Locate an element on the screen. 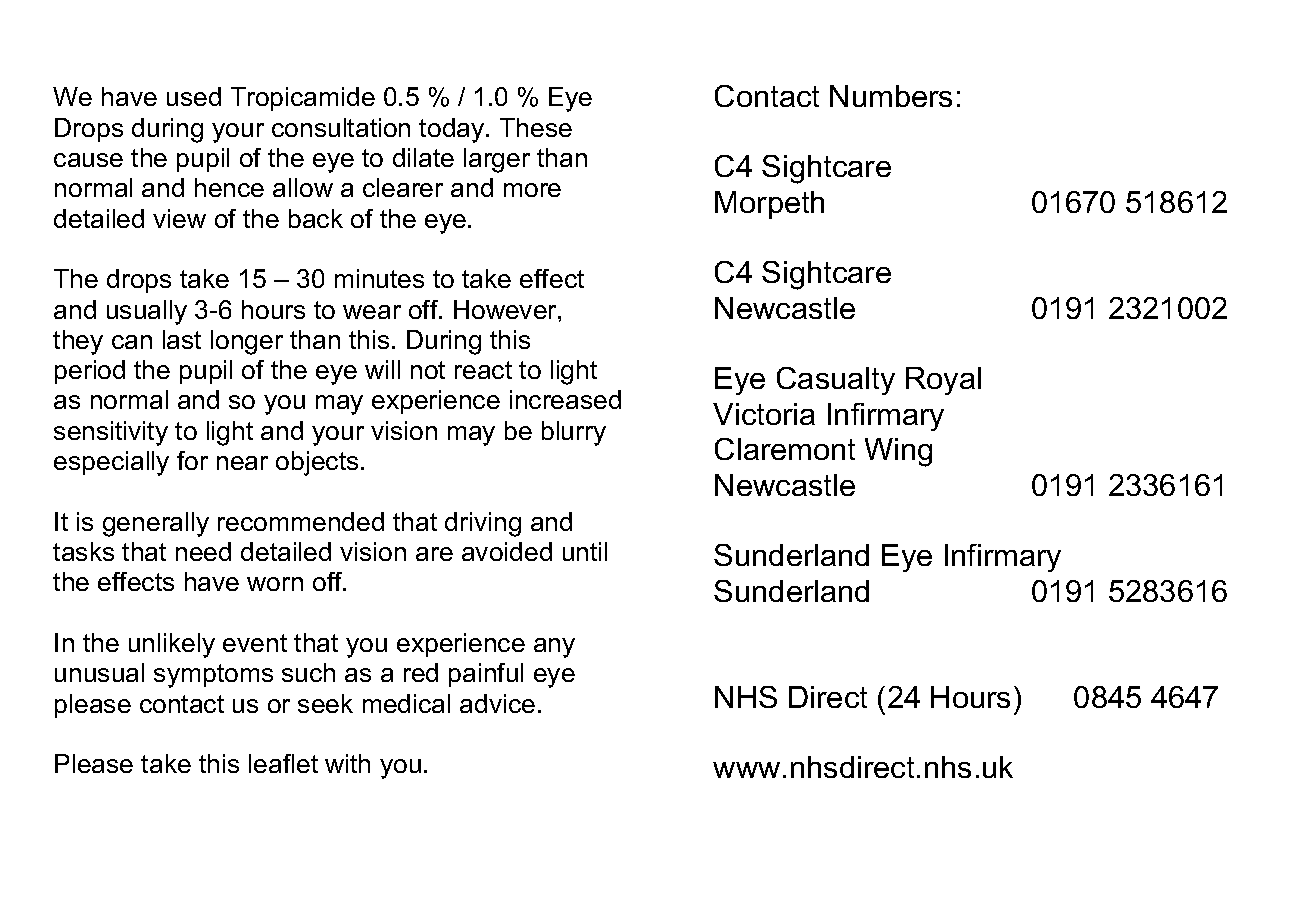 This screenshot has width=1311, height=924. Numbers is located at coordinates (891, 96).
